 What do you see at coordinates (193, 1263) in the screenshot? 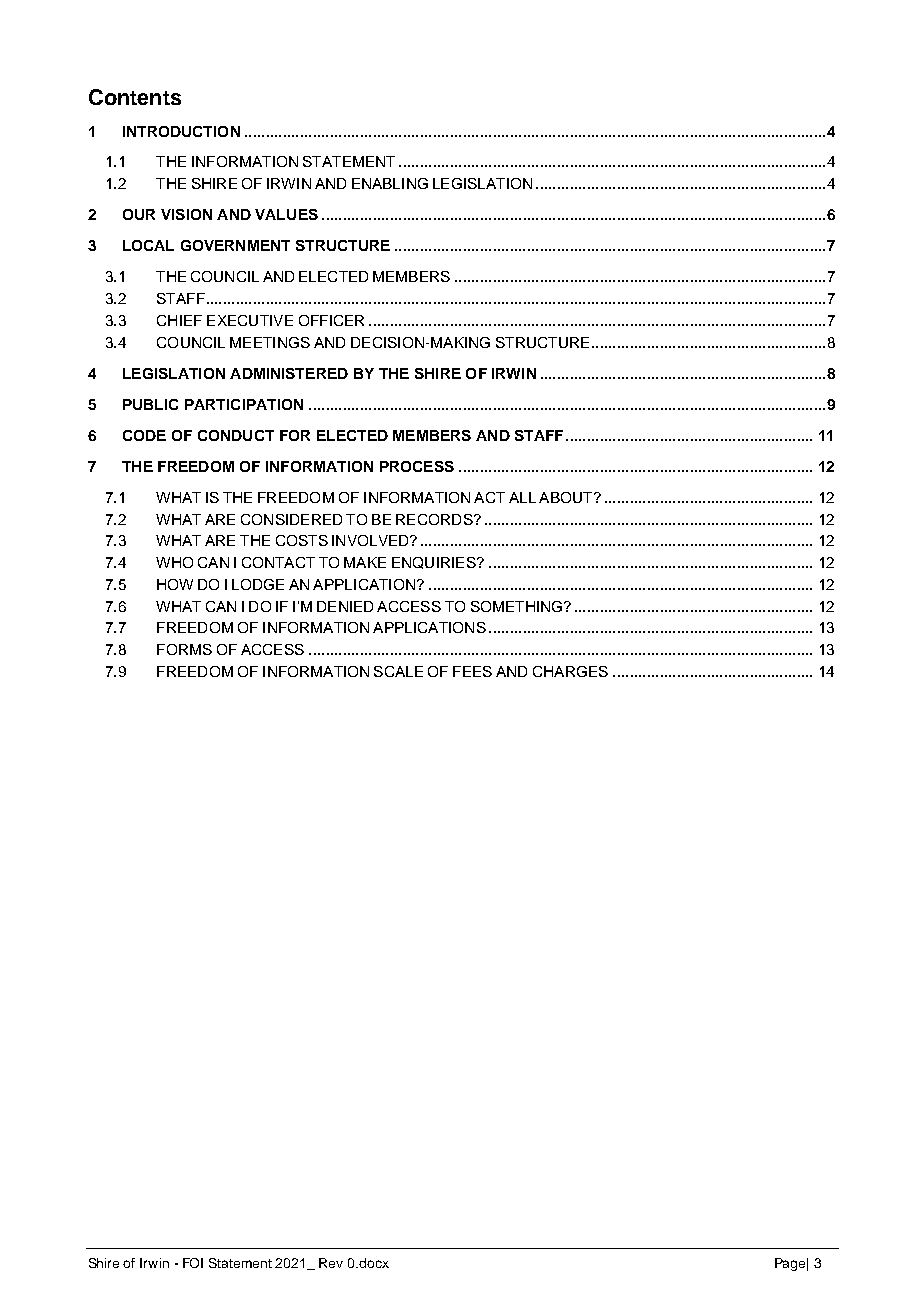
I see `FOI` at bounding box center [193, 1263].
